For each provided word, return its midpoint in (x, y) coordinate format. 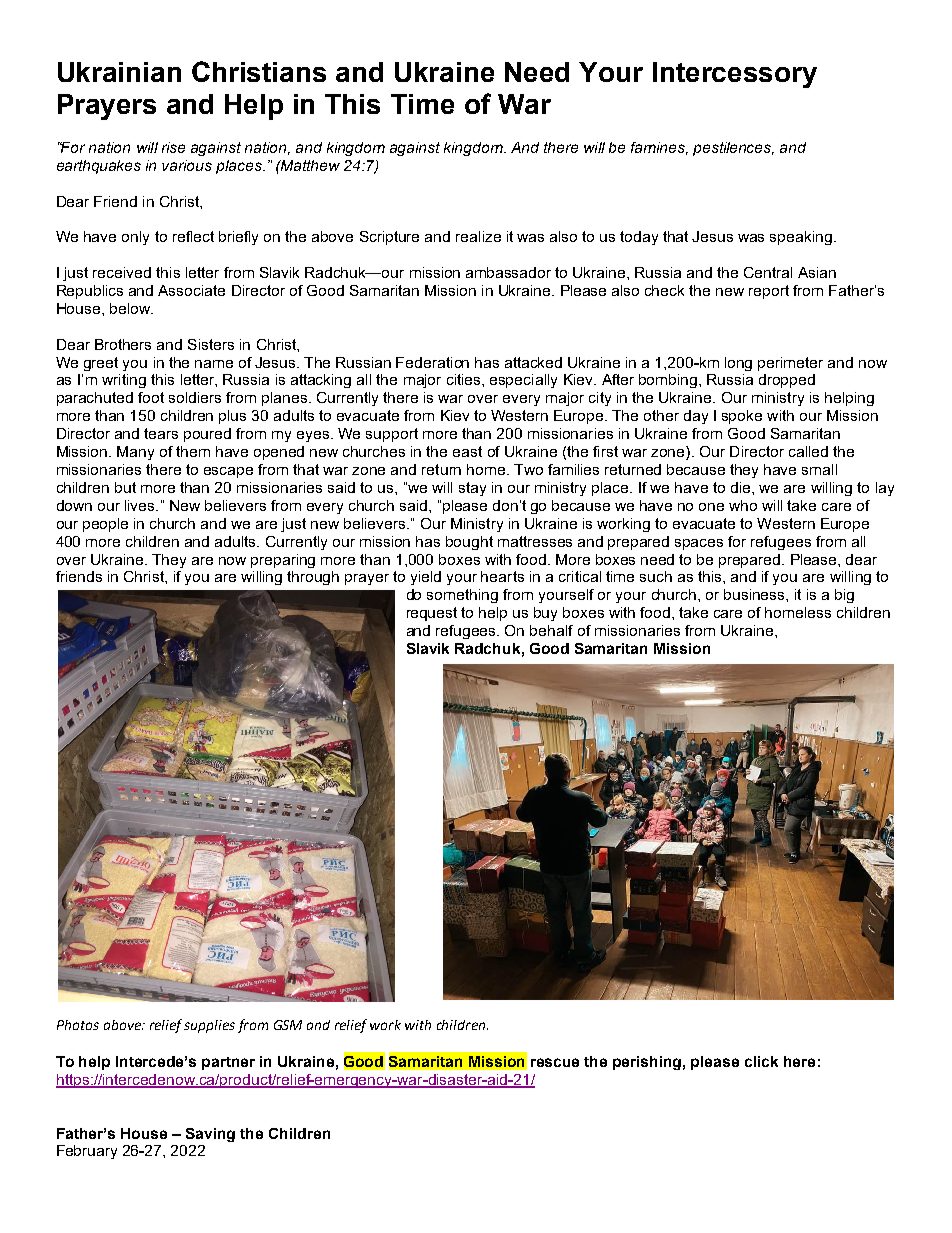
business (755, 594)
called (808, 451)
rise (173, 147)
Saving (210, 1135)
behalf (551, 630)
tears (161, 433)
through (313, 578)
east (467, 451)
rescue (555, 1062)
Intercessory (735, 75)
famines (659, 148)
